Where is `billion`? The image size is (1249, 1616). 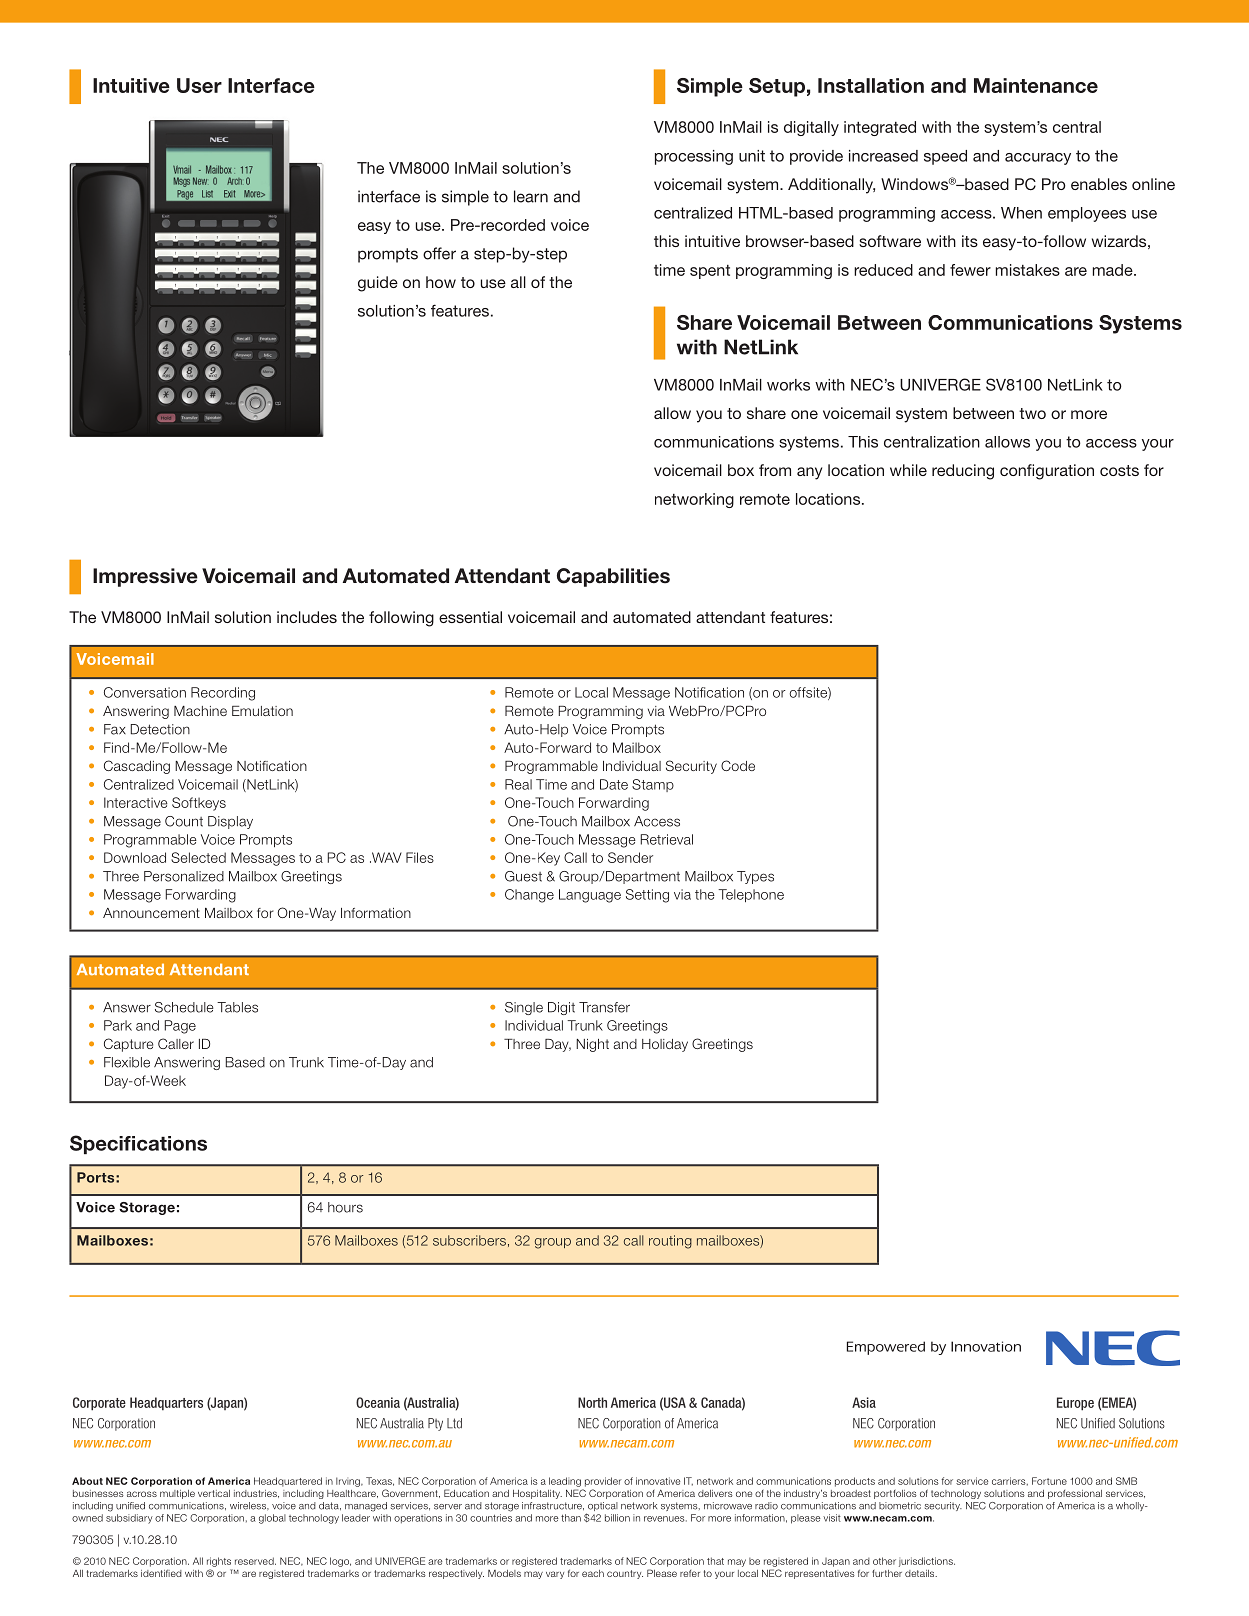 billion is located at coordinates (617, 1518).
